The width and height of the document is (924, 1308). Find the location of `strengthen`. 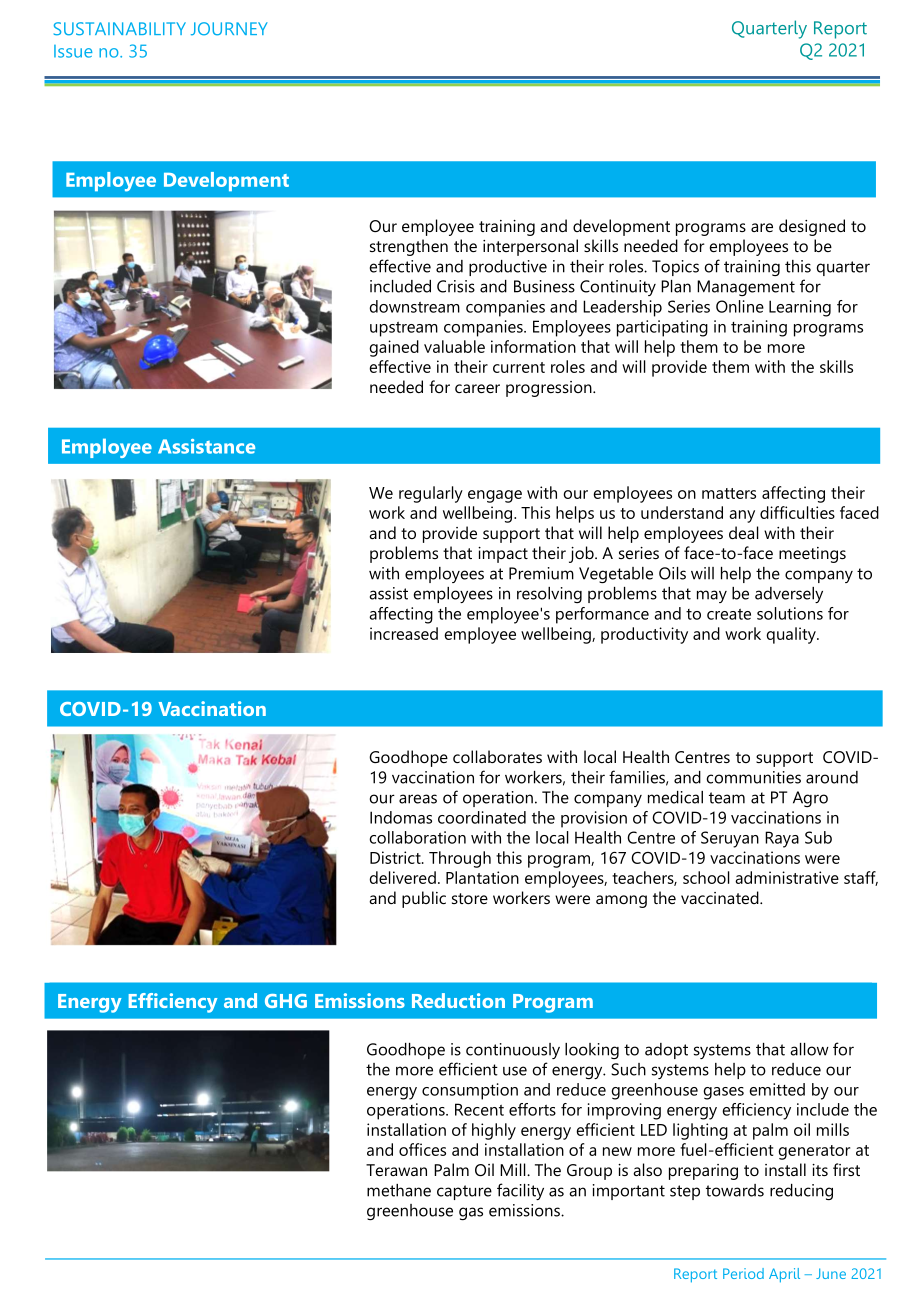

strengthen is located at coordinates (409, 247).
